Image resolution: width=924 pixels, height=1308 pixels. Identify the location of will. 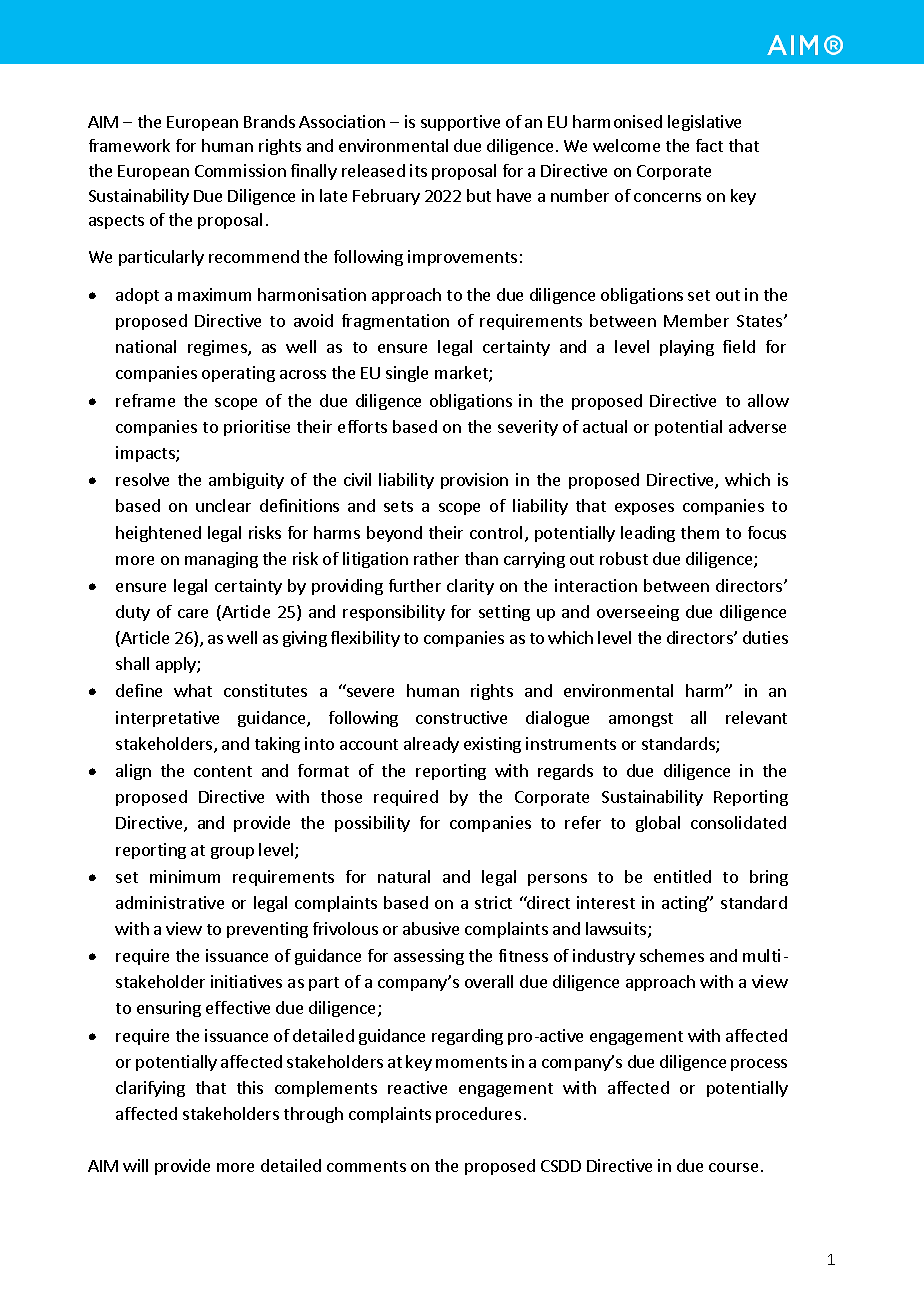
(135, 1165).
